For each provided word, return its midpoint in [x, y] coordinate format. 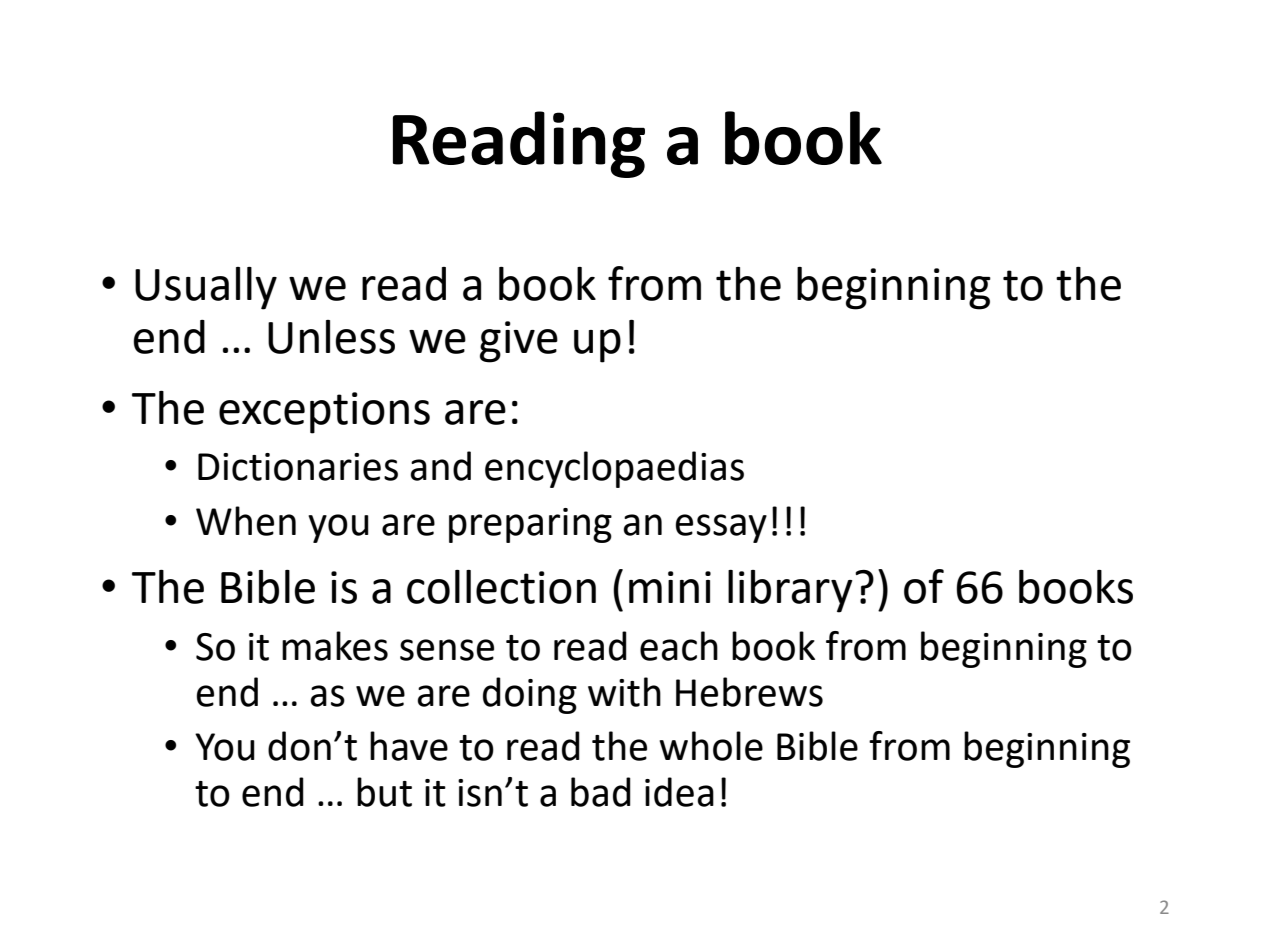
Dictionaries [298, 467]
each [679, 646]
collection [501, 587]
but [384, 792]
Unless [331, 337]
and [440, 466]
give [519, 342]
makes [335, 646]
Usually [206, 288]
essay [721, 528]
